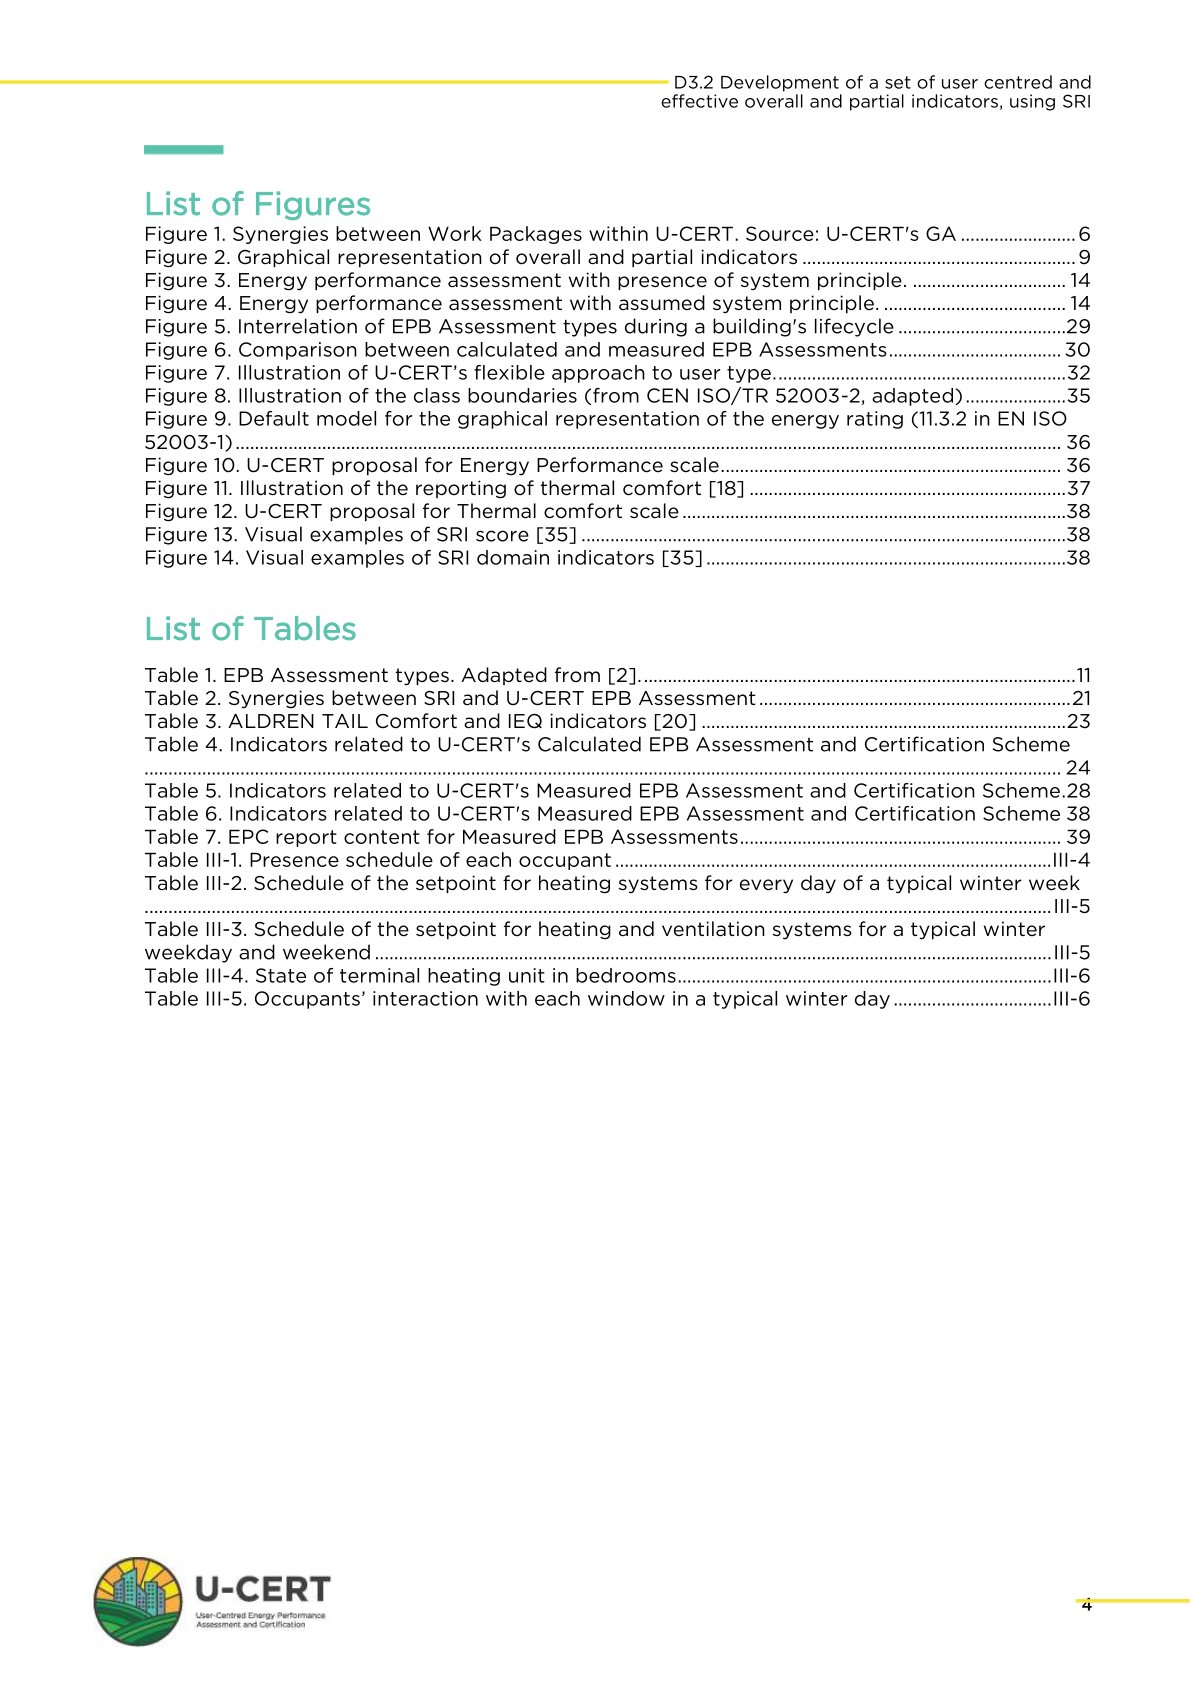 The image size is (1191, 1685). I want to click on score, so click(502, 536).
